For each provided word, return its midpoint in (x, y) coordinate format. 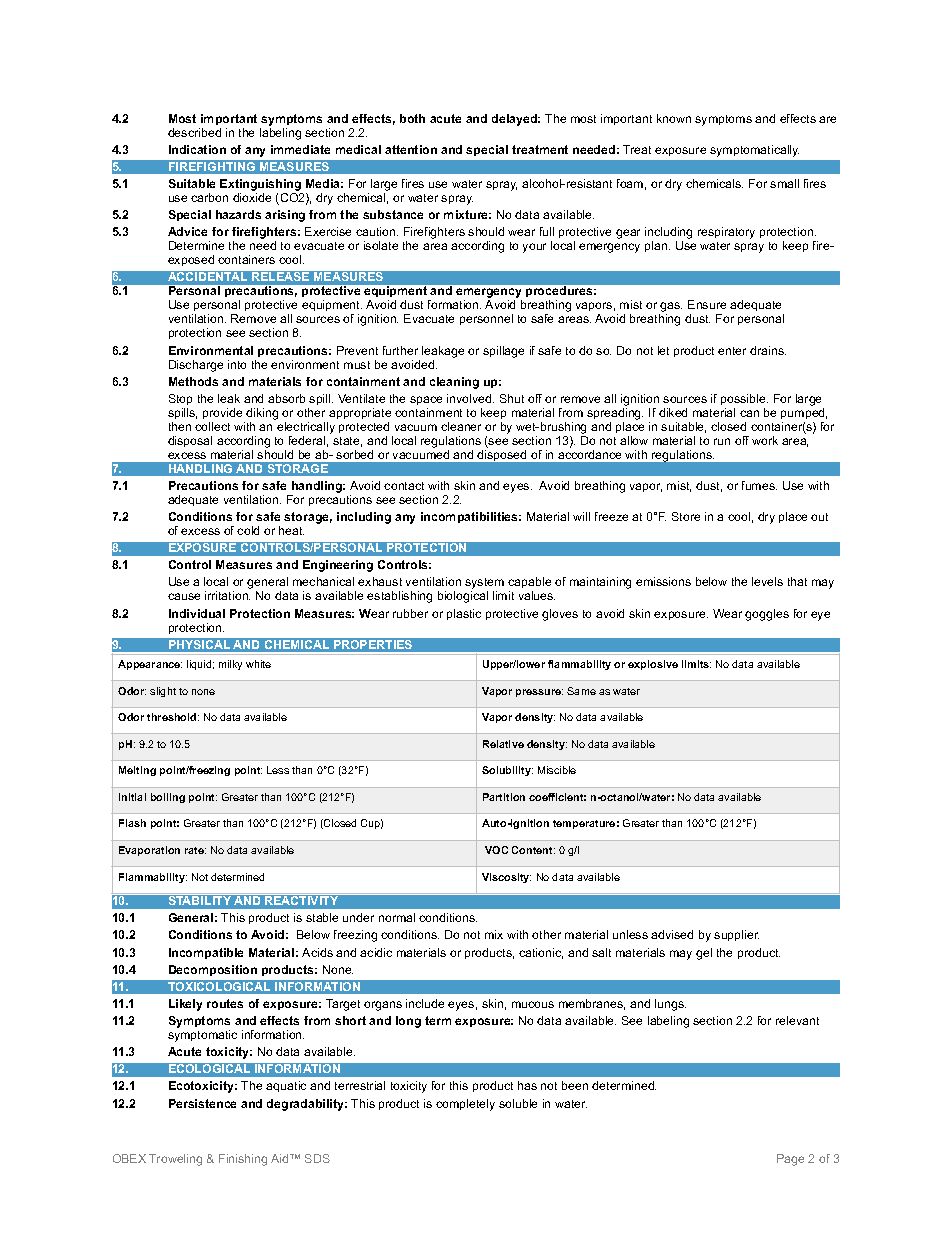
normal (397, 917)
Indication (197, 149)
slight (163, 692)
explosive (653, 665)
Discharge (196, 366)
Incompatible (206, 953)
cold (248, 530)
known (674, 118)
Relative (503, 744)
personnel (486, 319)
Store (686, 516)
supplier (736, 935)
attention (411, 149)
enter (732, 351)
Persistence (202, 1103)
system (484, 585)
